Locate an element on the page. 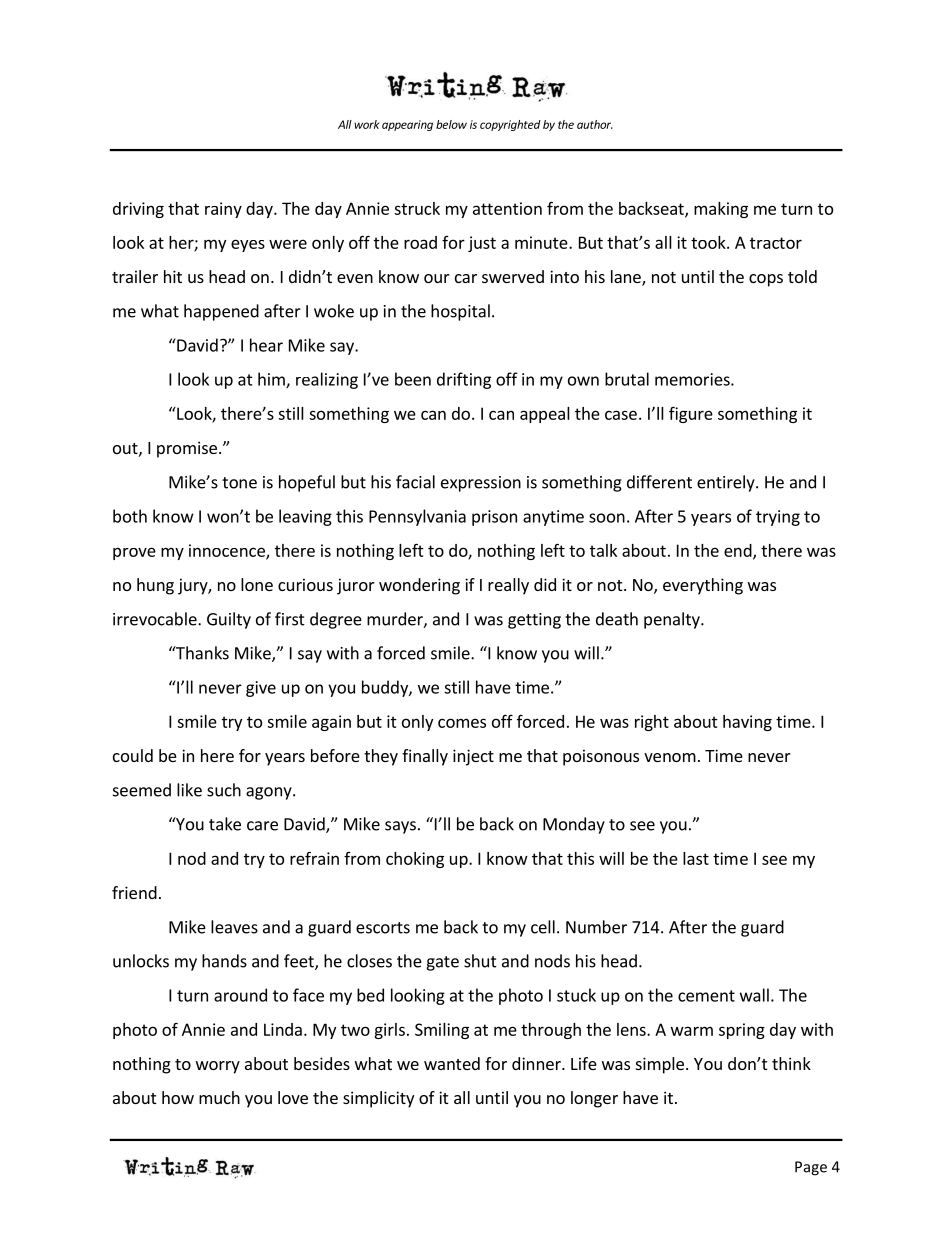 This page has width=952, height=1233. rainy is located at coordinates (223, 210).
